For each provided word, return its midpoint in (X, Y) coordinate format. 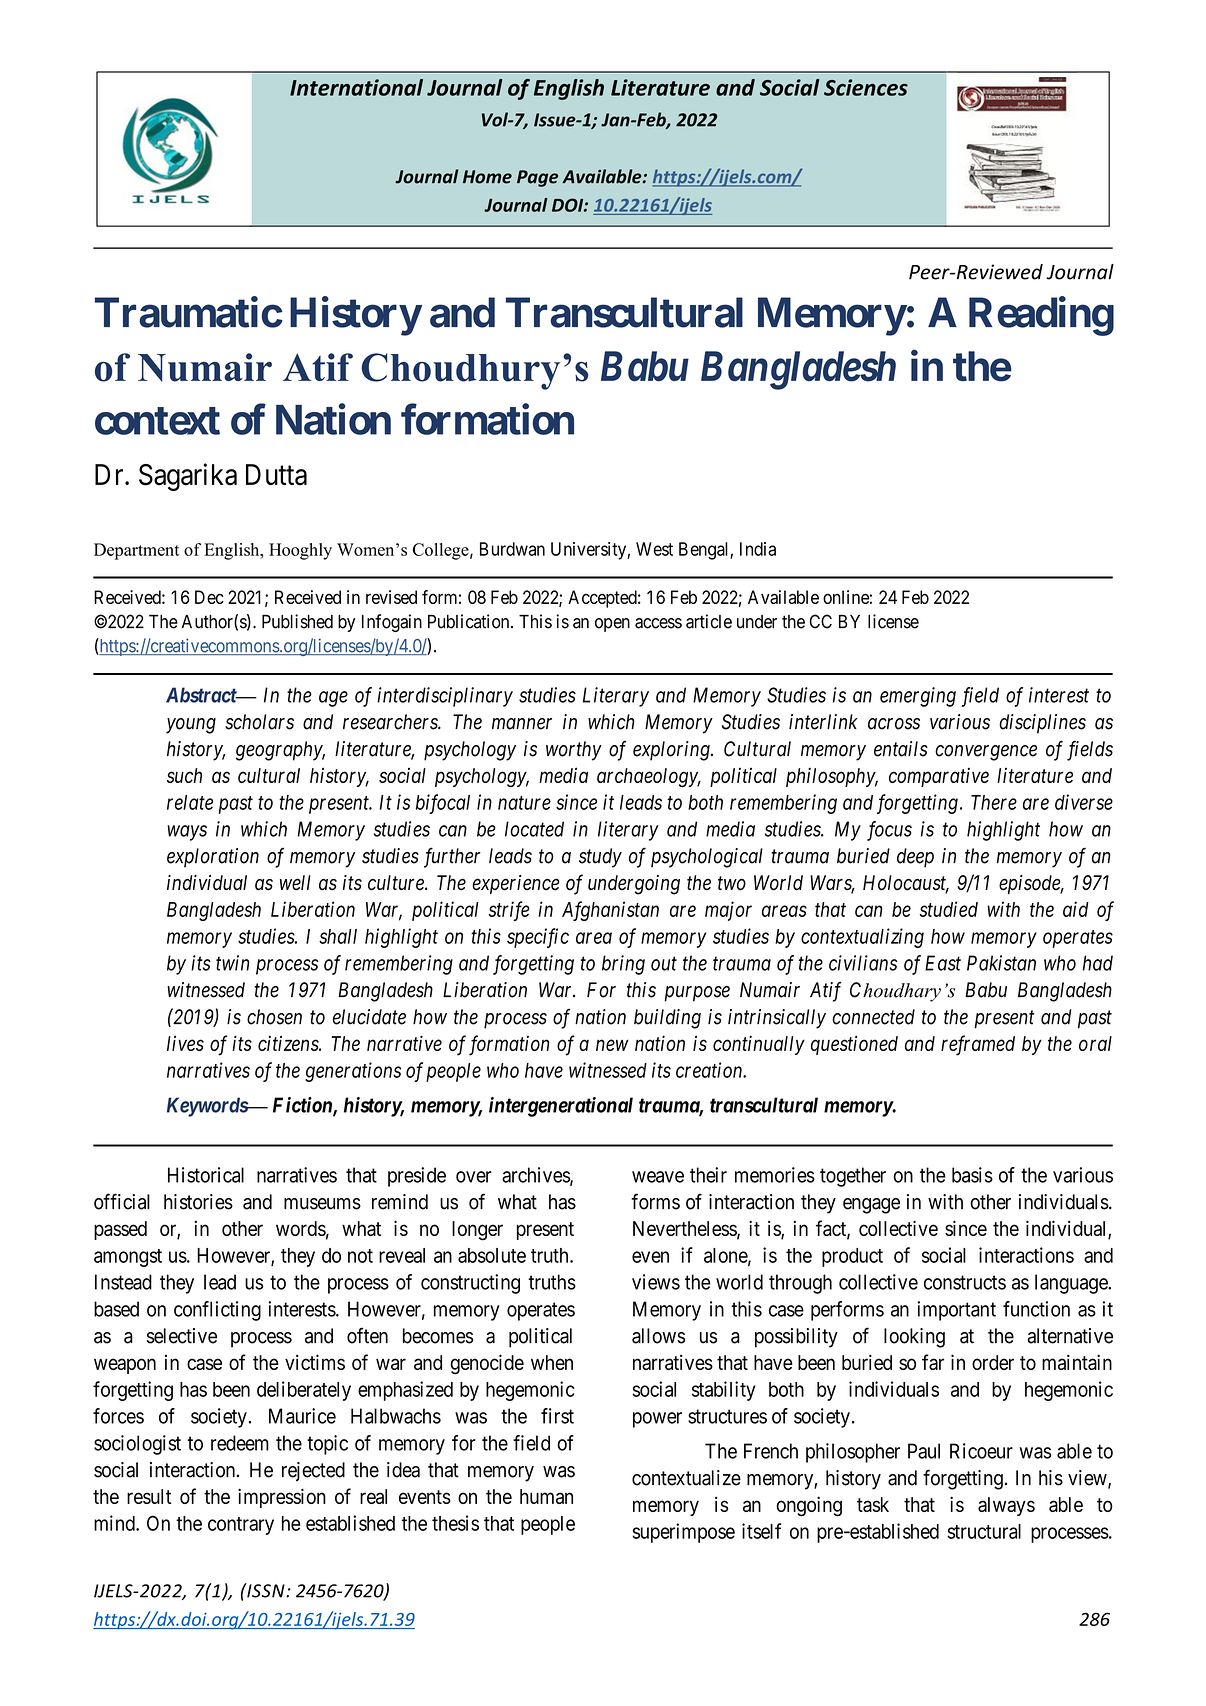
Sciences (866, 87)
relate (190, 802)
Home (487, 177)
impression (282, 1498)
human (546, 1496)
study (600, 858)
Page (537, 178)
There (994, 802)
